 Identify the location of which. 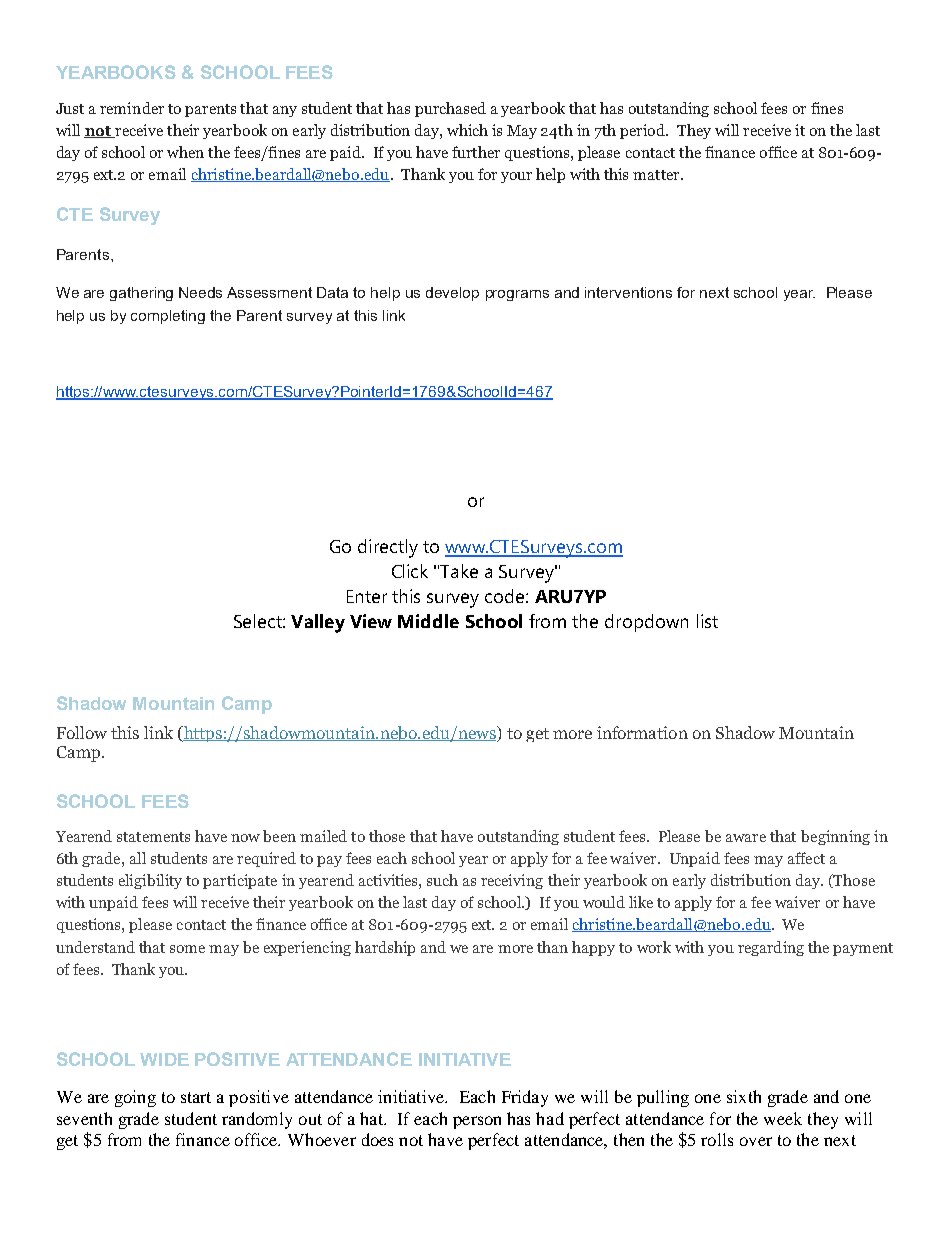
(467, 130).
